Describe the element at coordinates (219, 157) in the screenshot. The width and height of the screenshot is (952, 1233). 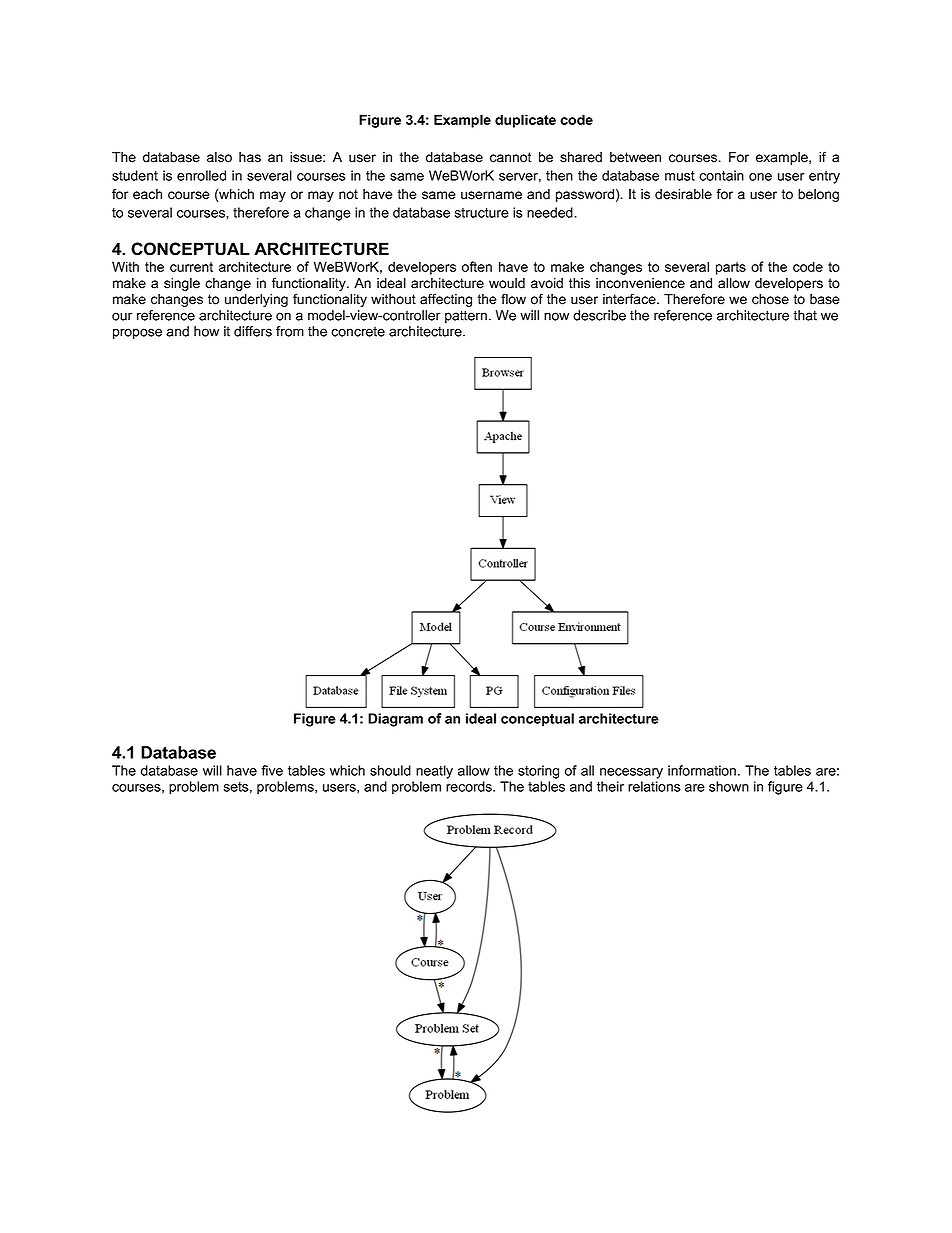
I see `also` at that location.
